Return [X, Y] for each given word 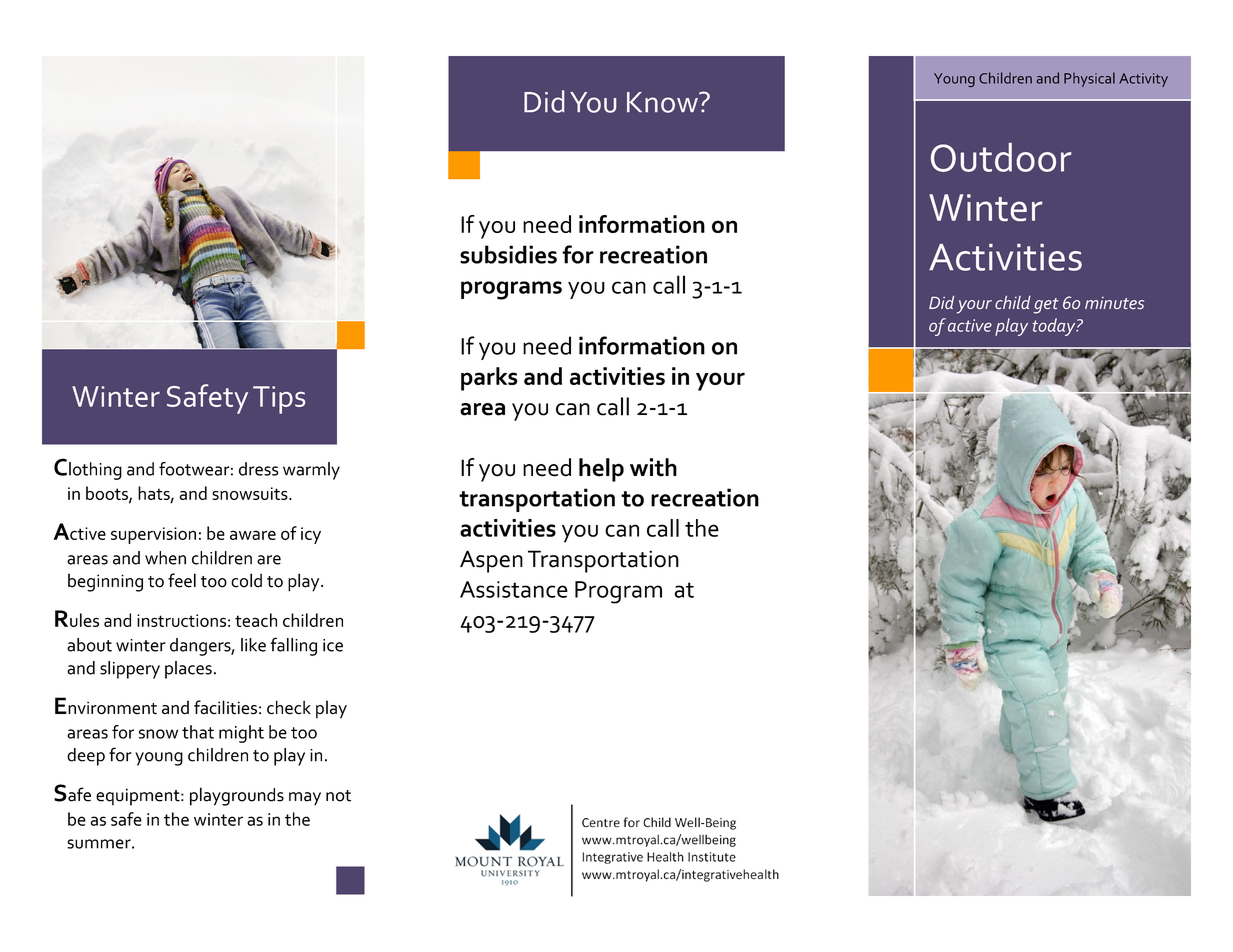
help [601, 470]
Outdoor [1001, 157]
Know [663, 102]
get [1046, 306]
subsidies [508, 254]
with [653, 467]
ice [333, 645]
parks [489, 379]
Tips [279, 400]
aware [253, 535]
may [305, 799]
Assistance [514, 589]
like [253, 645]
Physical [1089, 79]
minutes [1114, 303]
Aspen [491, 561]
